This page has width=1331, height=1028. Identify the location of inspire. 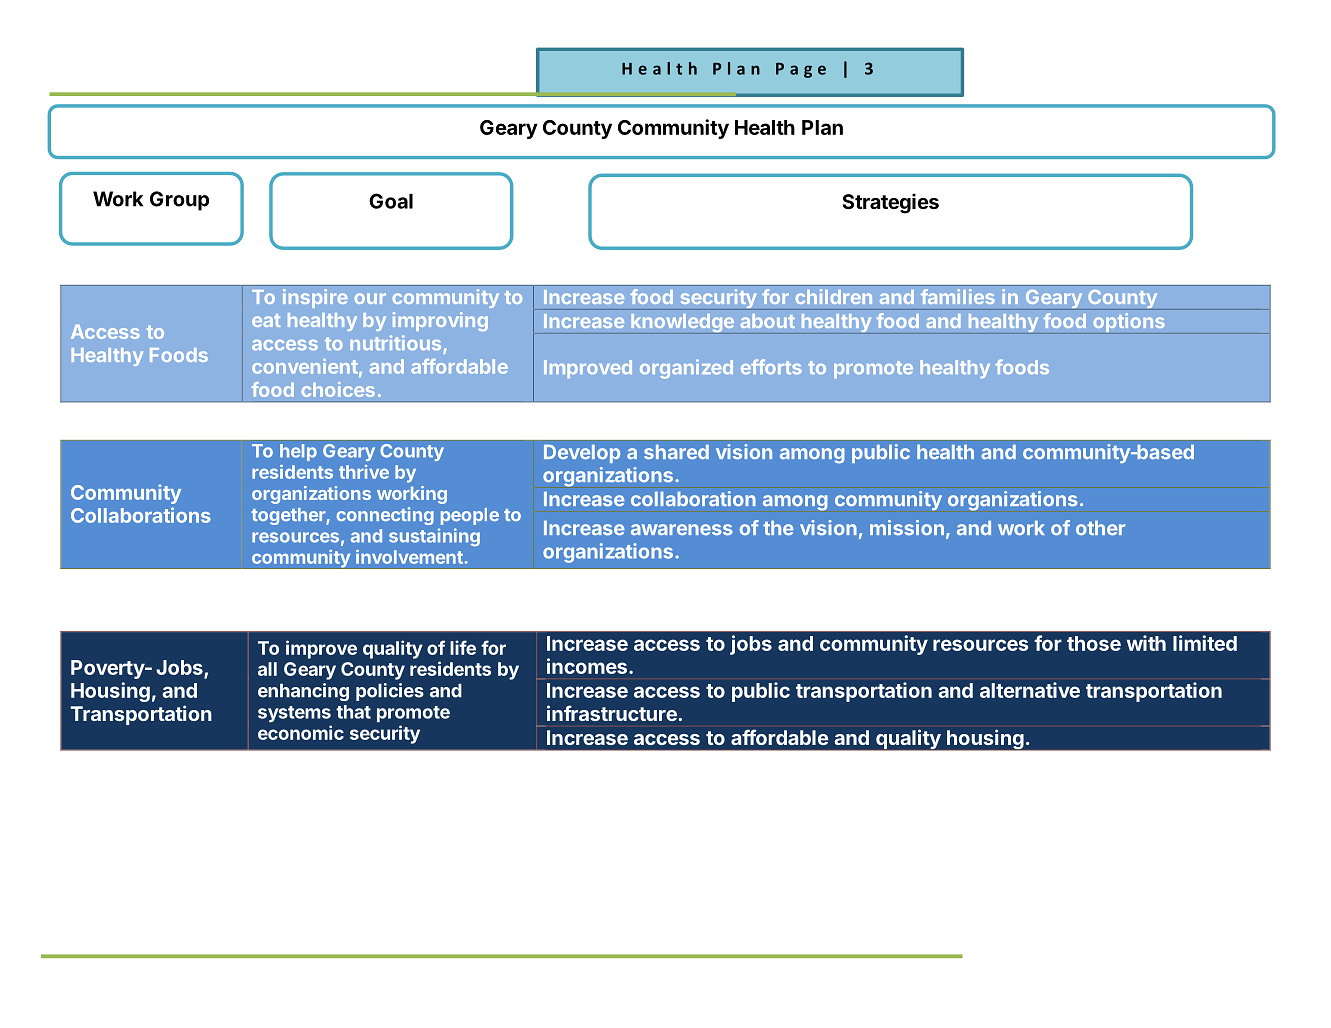
(315, 298).
